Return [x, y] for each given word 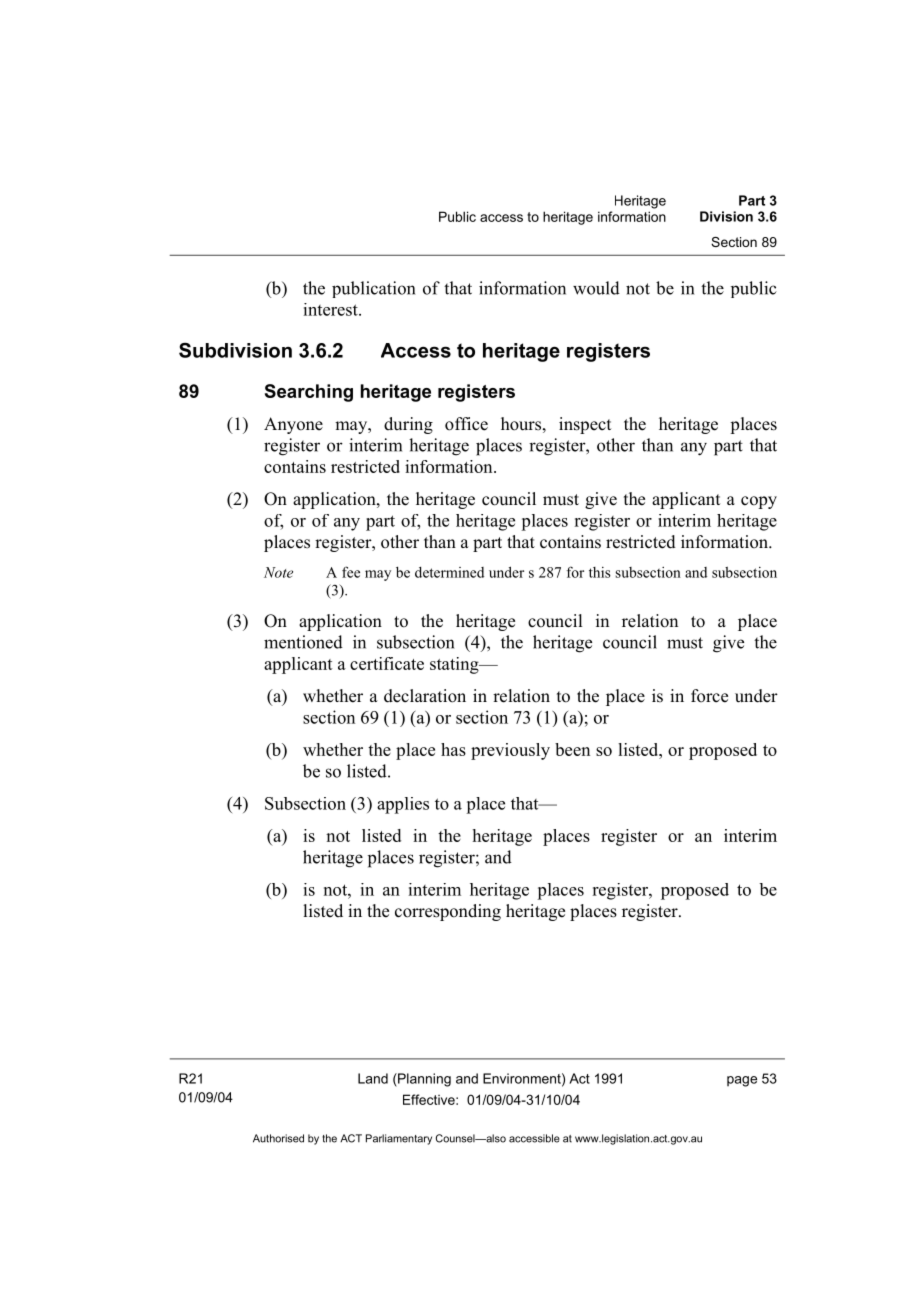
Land [373, 1078]
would [596, 288]
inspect [585, 425]
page [742, 1081]
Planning [423, 1080]
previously [510, 751]
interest [331, 309]
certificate [387, 663]
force [709, 696]
